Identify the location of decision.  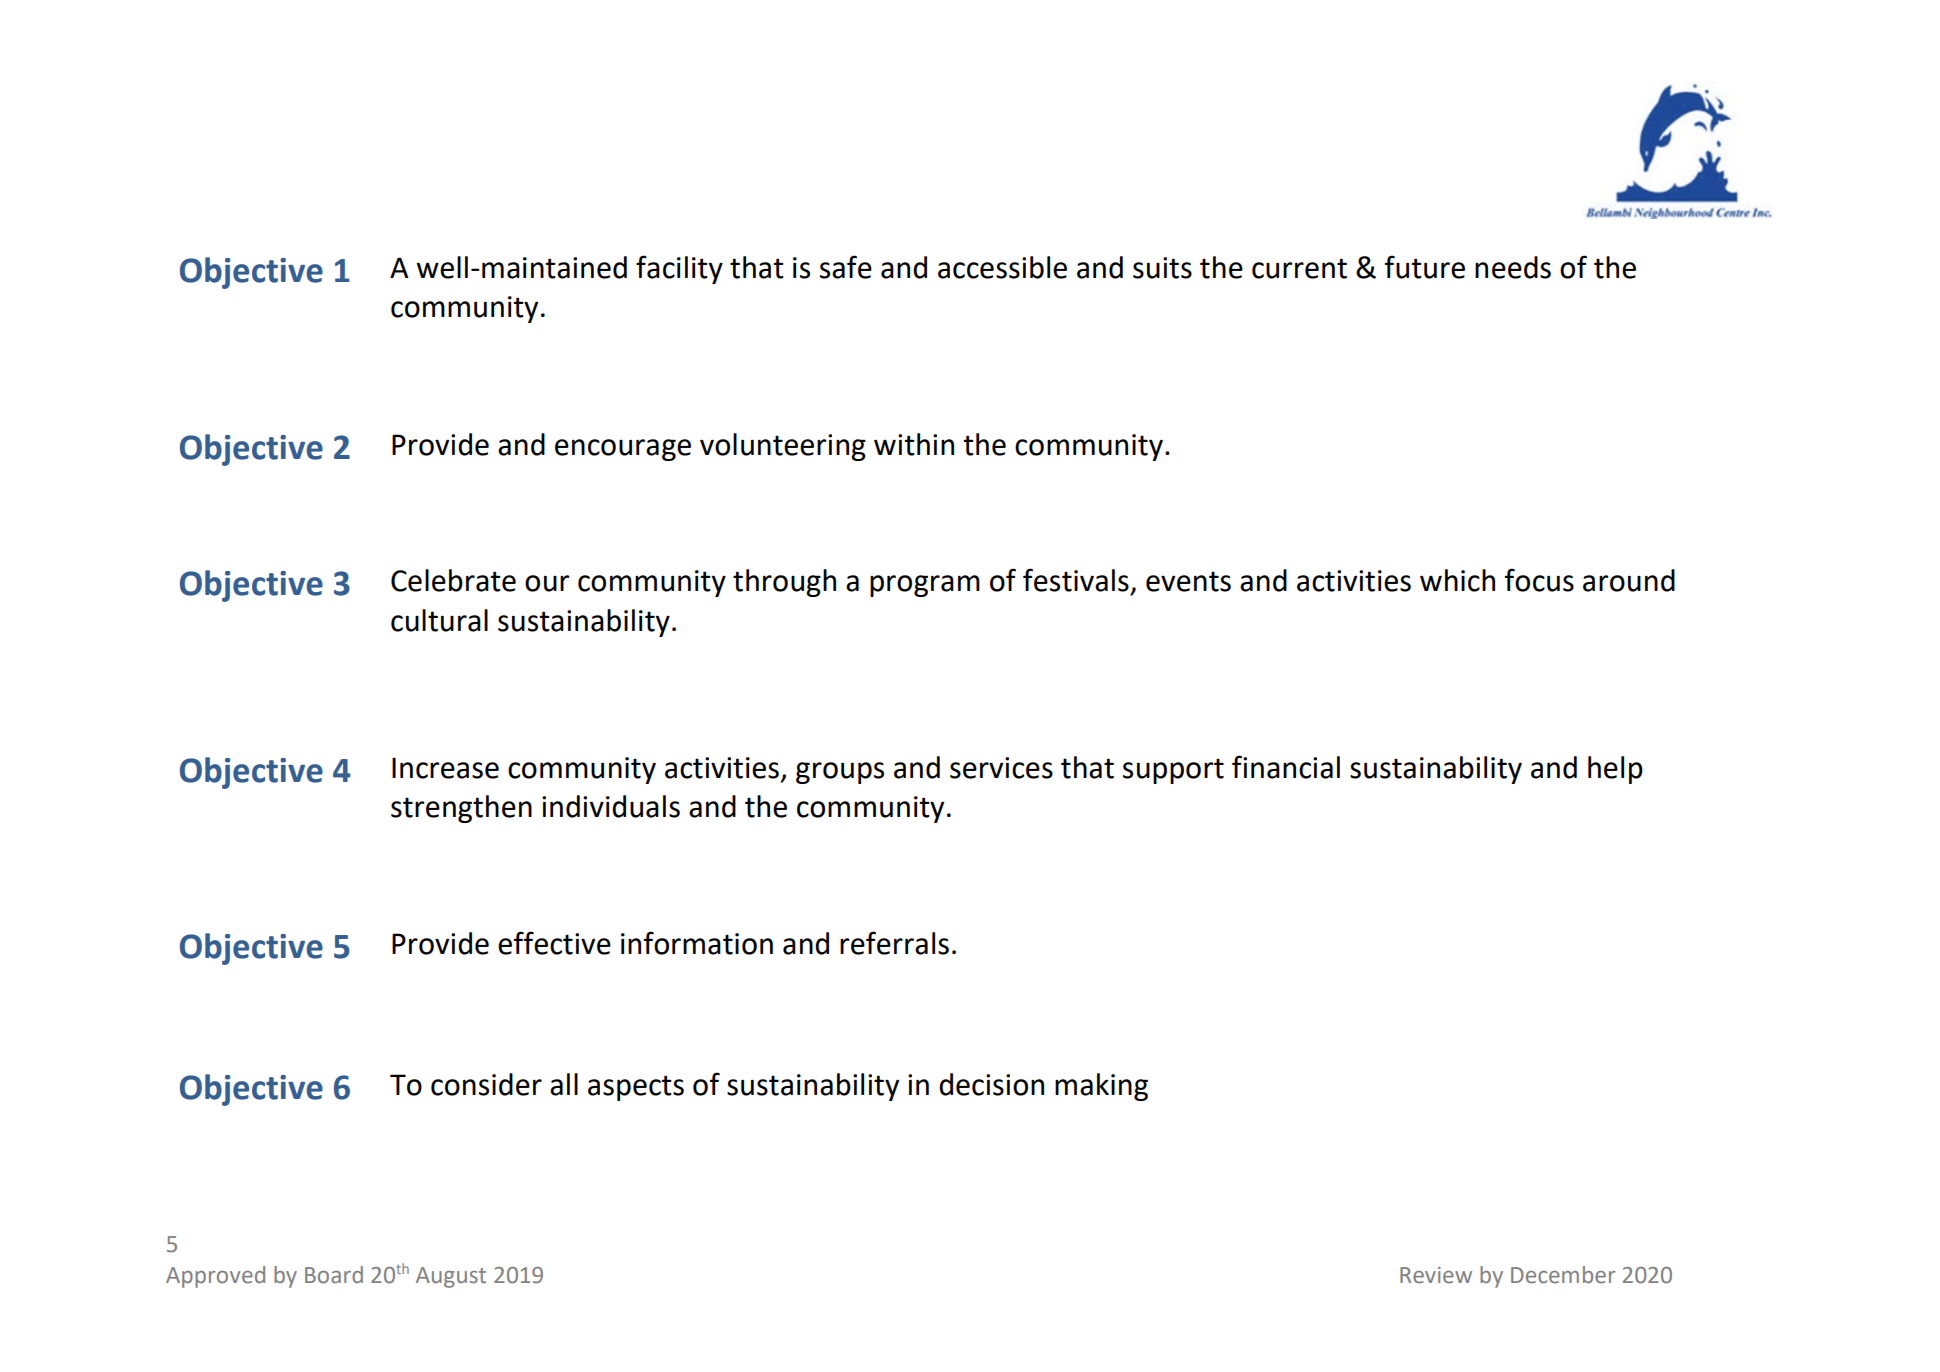
(991, 1084).
